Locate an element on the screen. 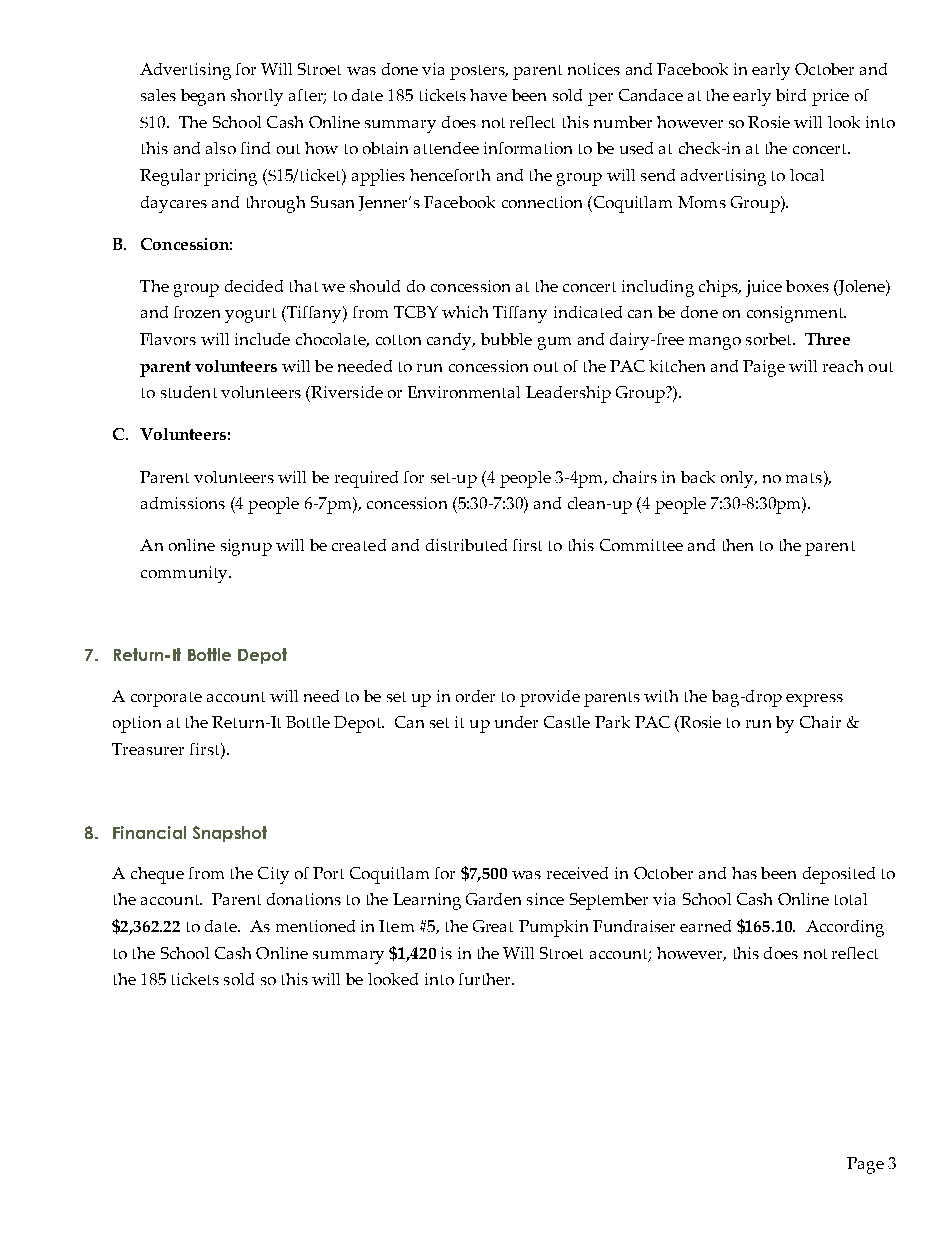 The height and width of the screenshot is (1233, 952). began is located at coordinates (203, 97).
